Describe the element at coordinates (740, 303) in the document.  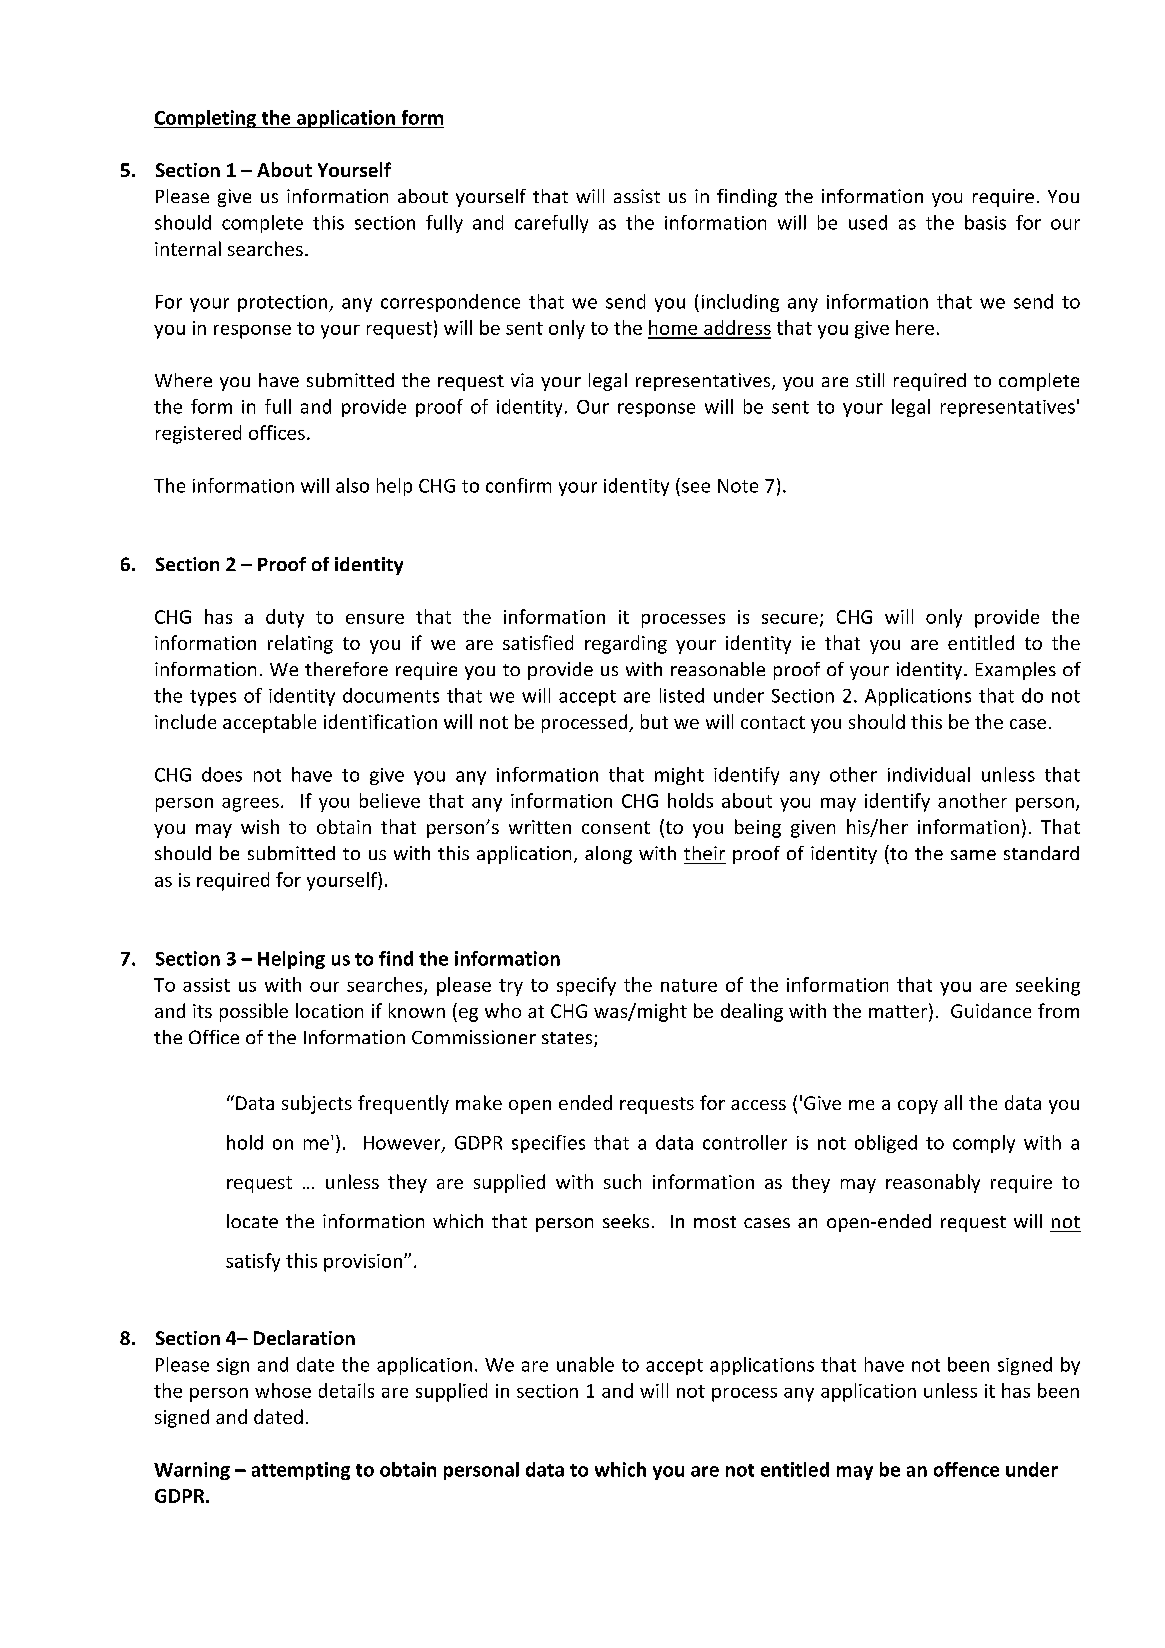
I see `including` at that location.
